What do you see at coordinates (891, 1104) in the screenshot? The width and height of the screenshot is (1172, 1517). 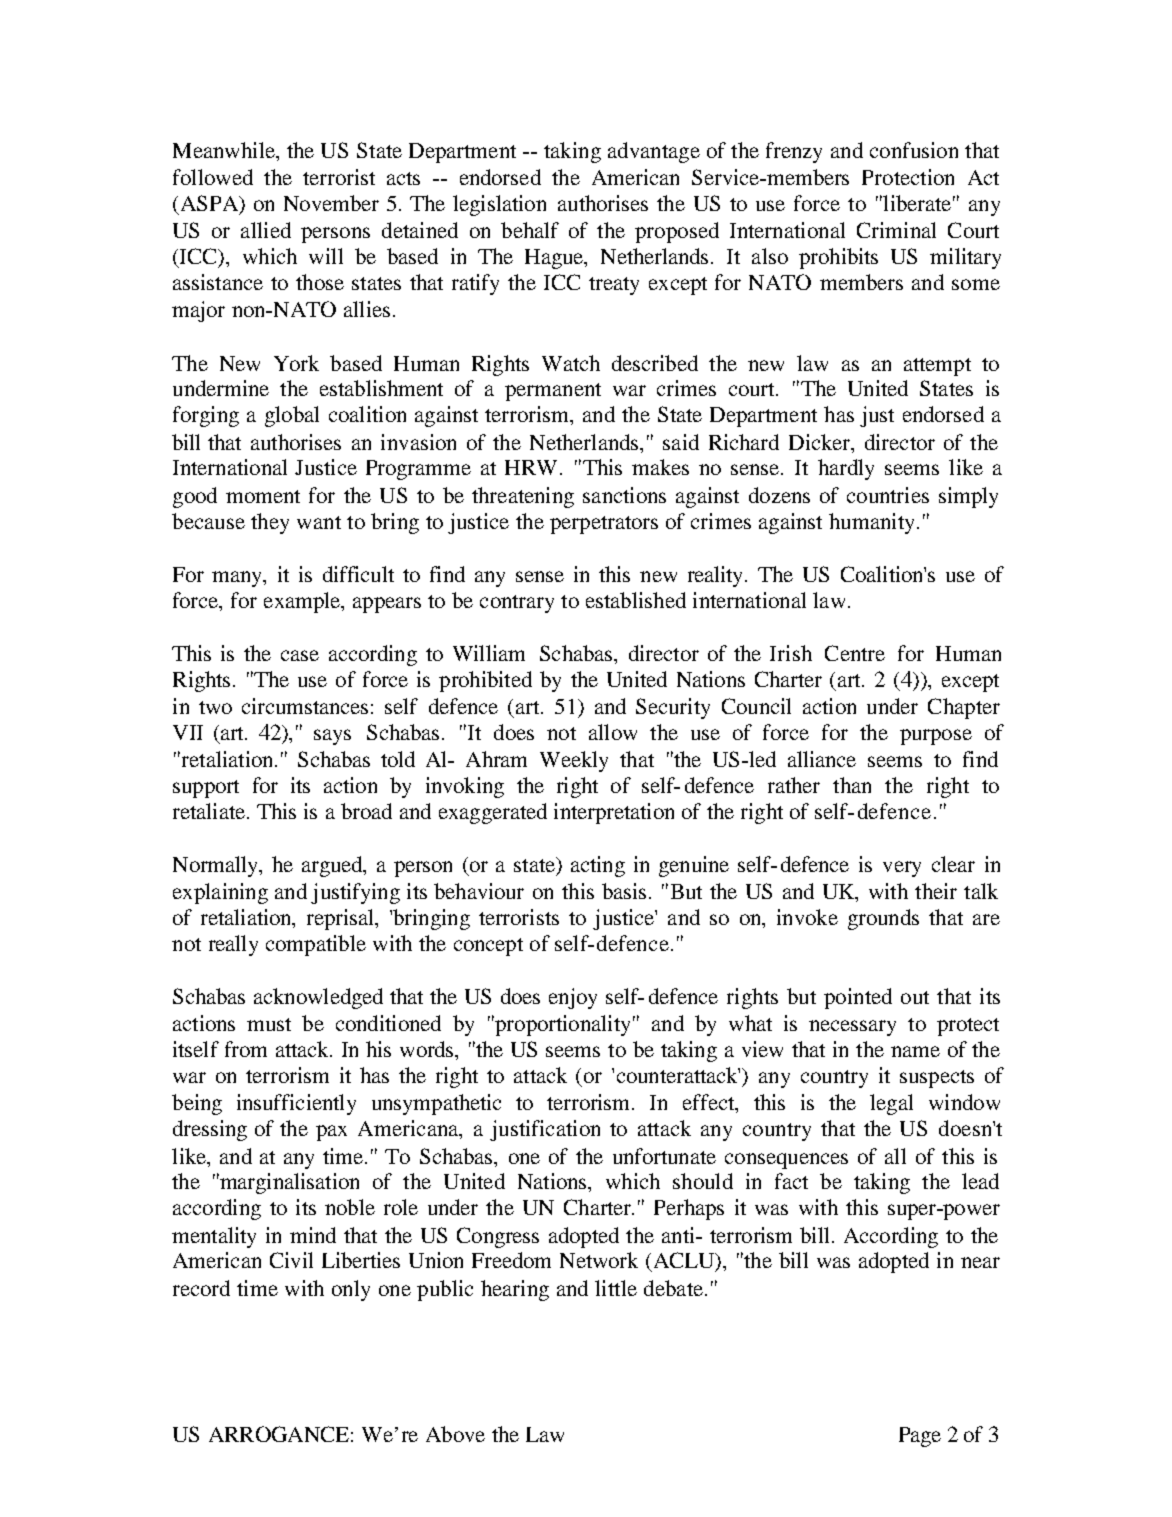 I see `legal` at bounding box center [891, 1104].
